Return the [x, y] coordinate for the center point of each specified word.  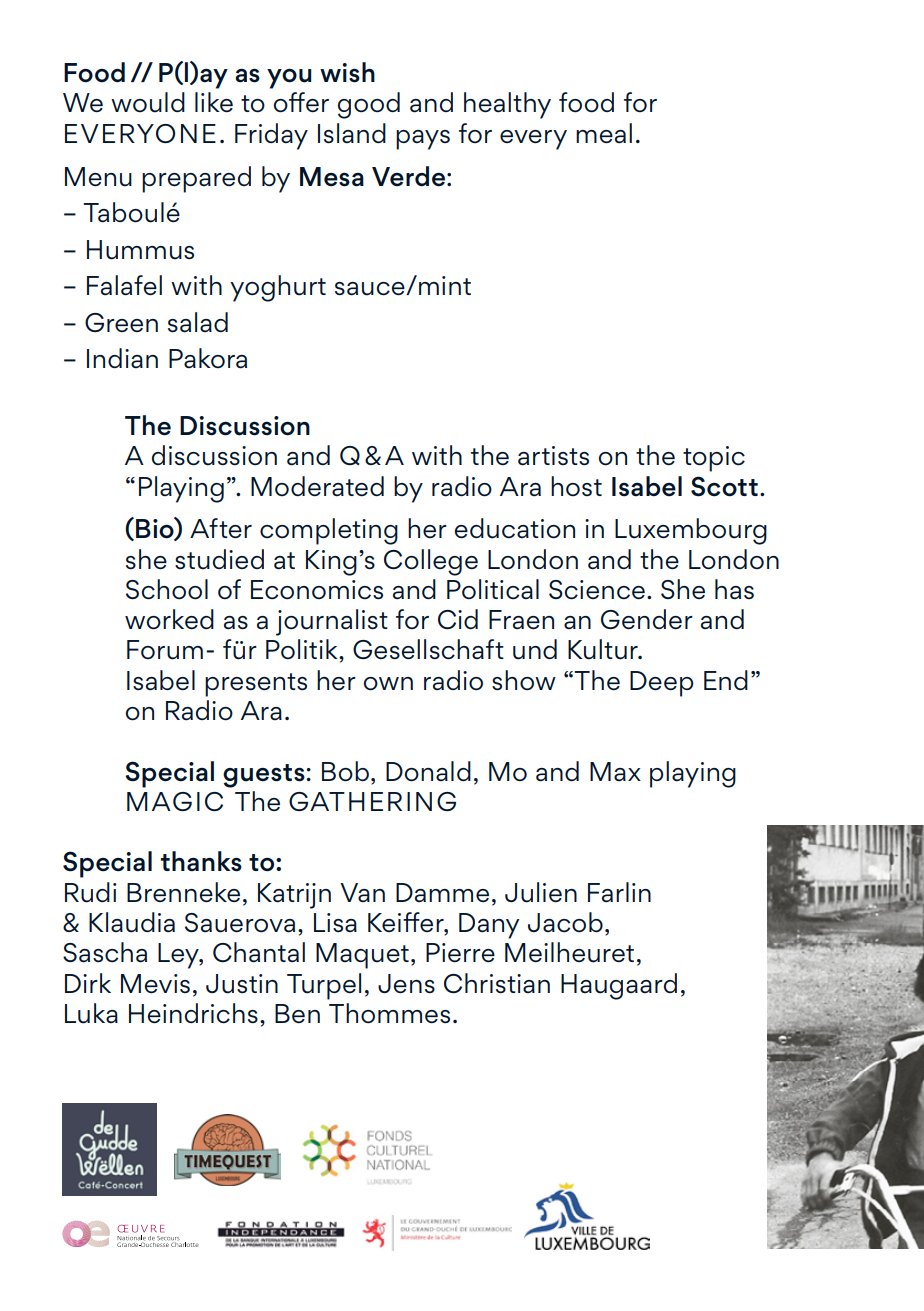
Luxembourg [691, 531]
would [148, 102]
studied [219, 559]
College [431, 562]
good [369, 105]
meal [604, 133]
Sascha [105, 952]
